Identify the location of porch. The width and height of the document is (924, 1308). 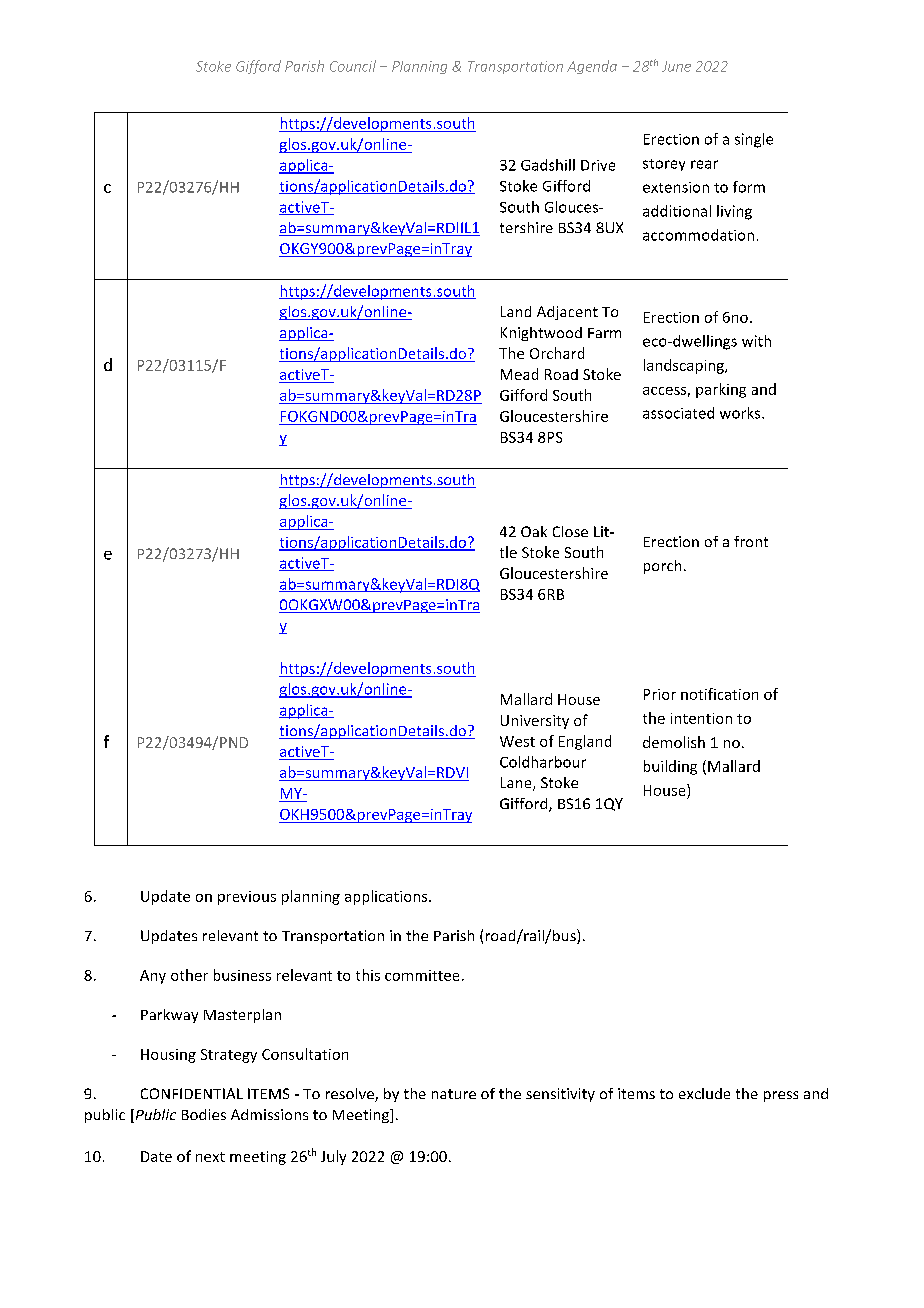
(662, 567).
